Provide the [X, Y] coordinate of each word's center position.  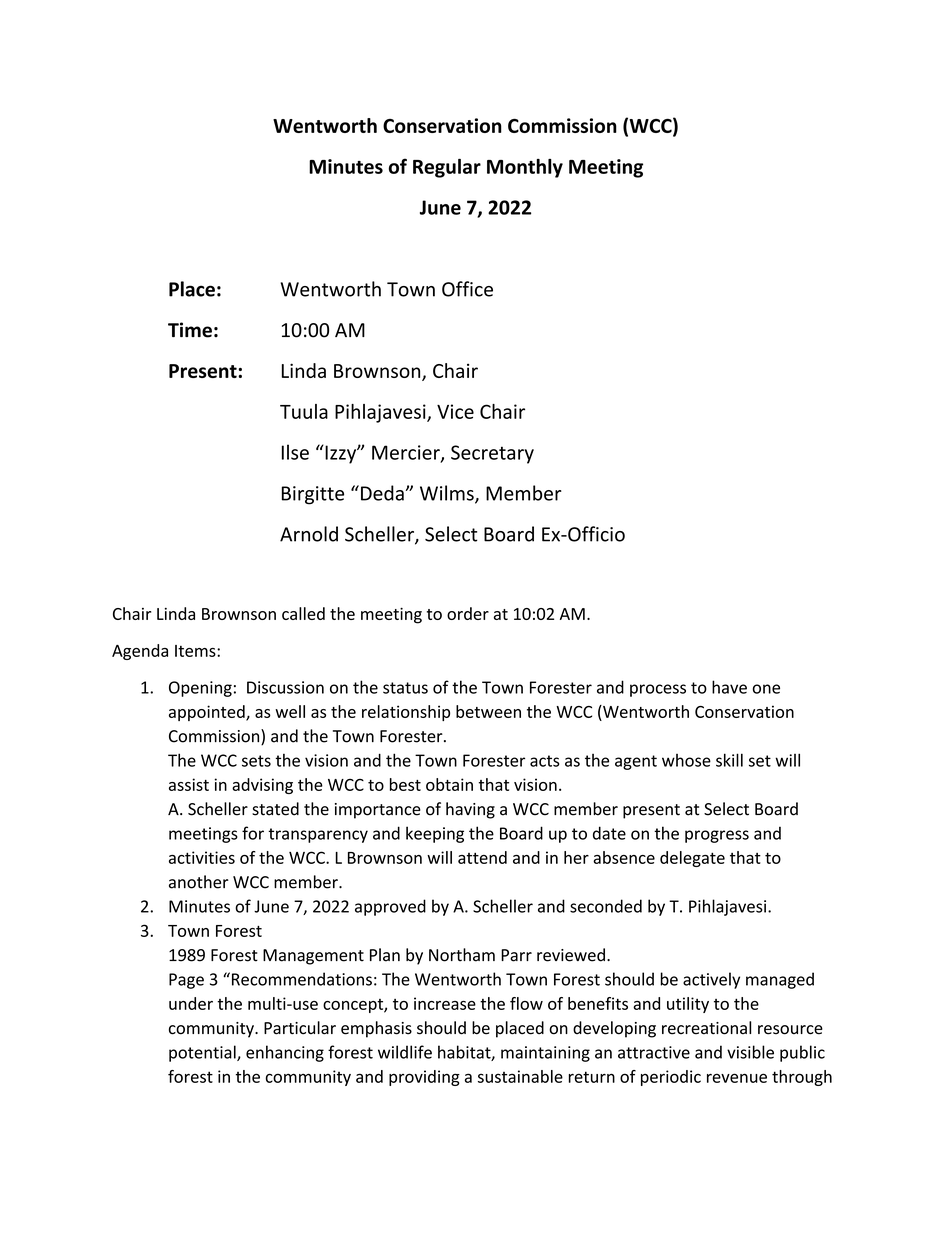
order [468, 613]
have [729, 687]
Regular [447, 168]
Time [190, 330]
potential [203, 1053]
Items [196, 651]
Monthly [525, 168]
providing [424, 1078]
